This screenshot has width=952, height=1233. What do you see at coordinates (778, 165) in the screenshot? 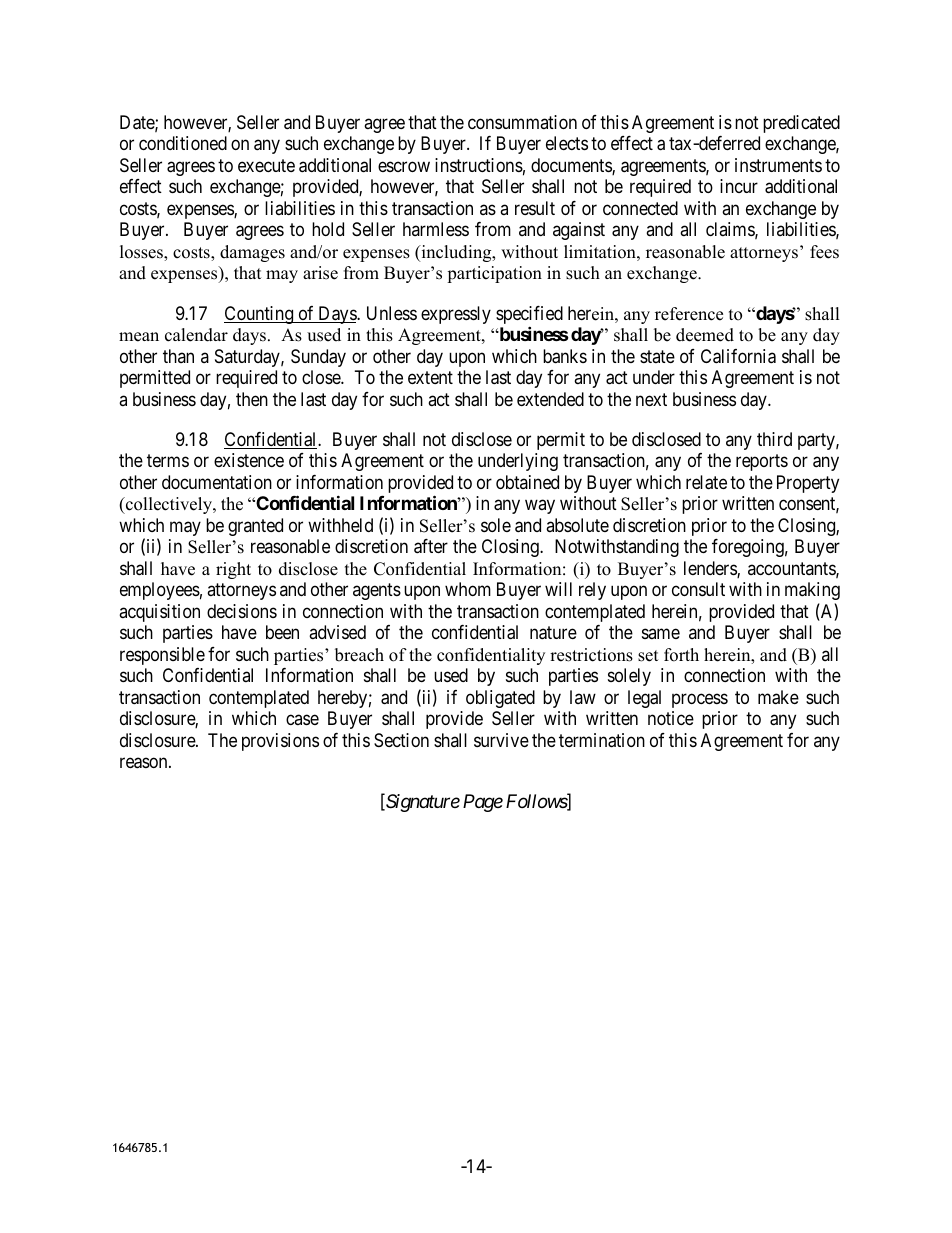
I see `instruments` at bounding box center [778, 165].
